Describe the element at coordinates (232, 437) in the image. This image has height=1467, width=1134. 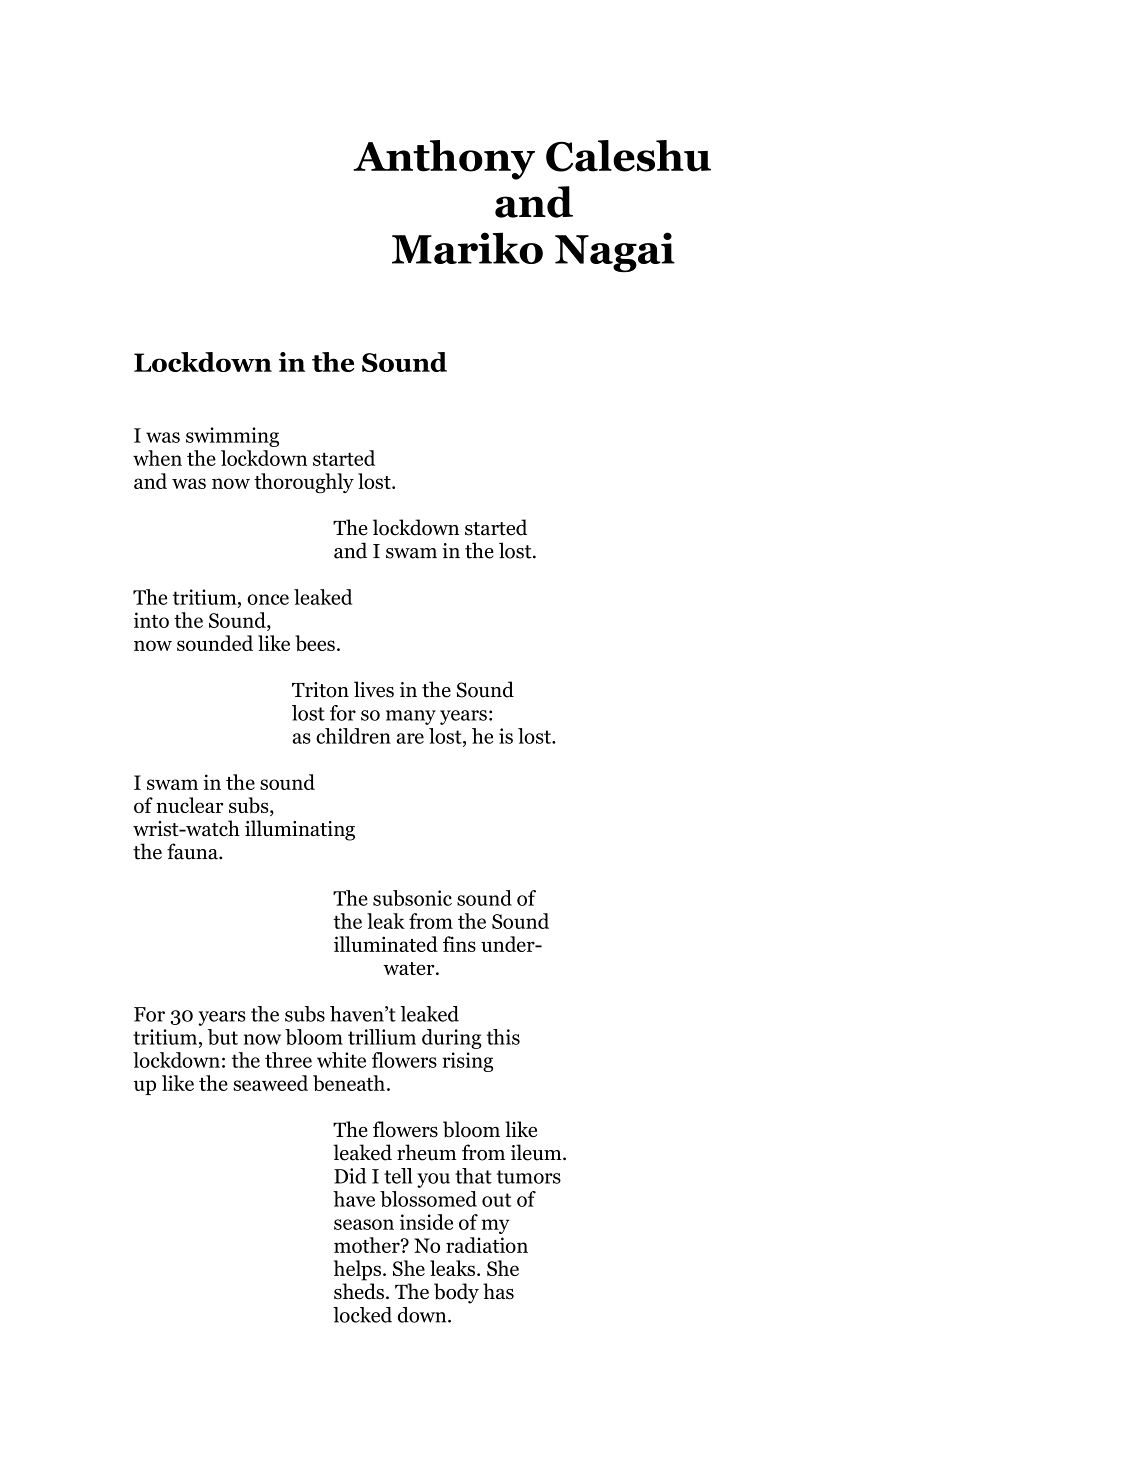
I see `swimming` at that location.
